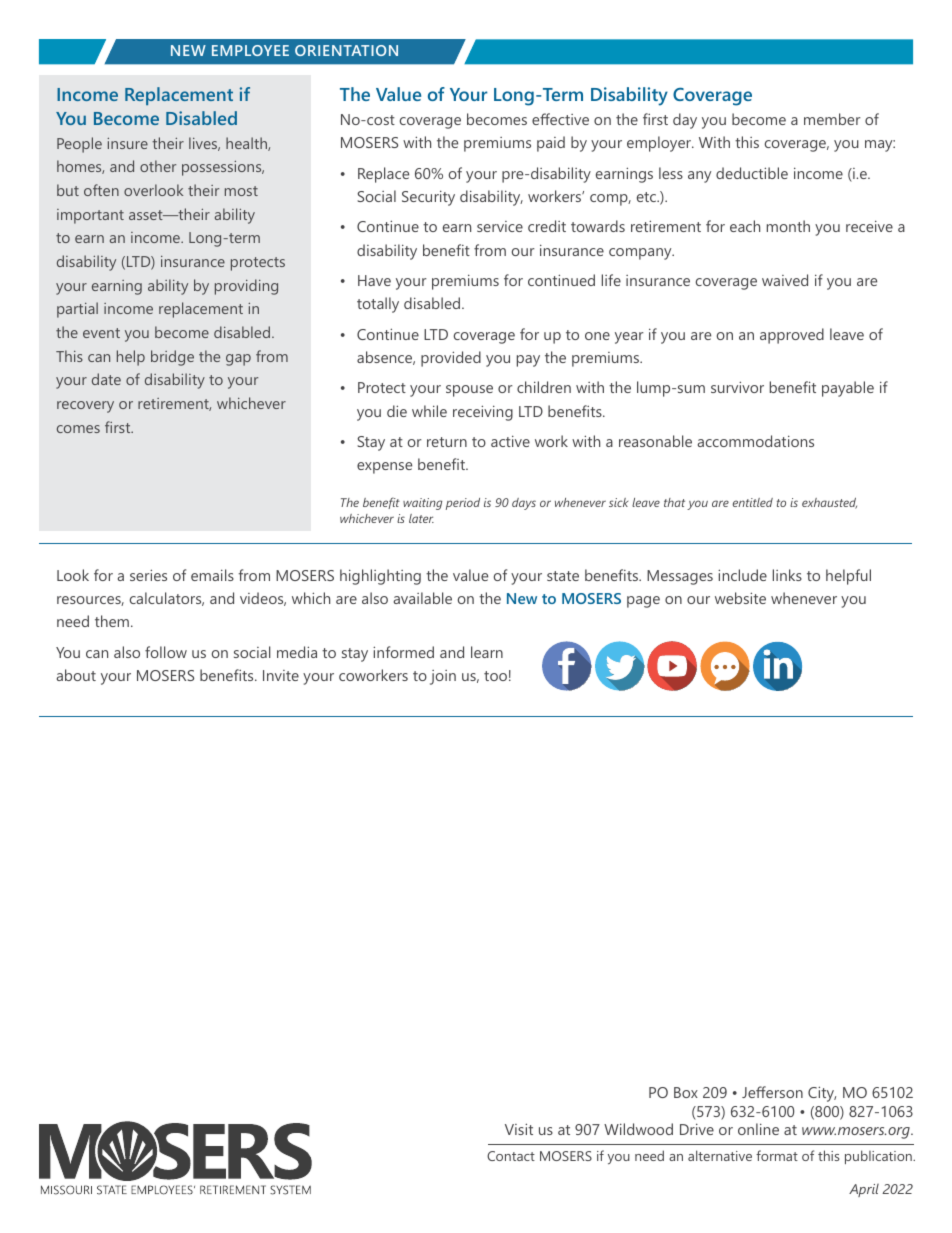 This screenshot has width=952, height=1233. Describe the element at coordinates (832, 119) in the screenshot. I see `member` at that location.
